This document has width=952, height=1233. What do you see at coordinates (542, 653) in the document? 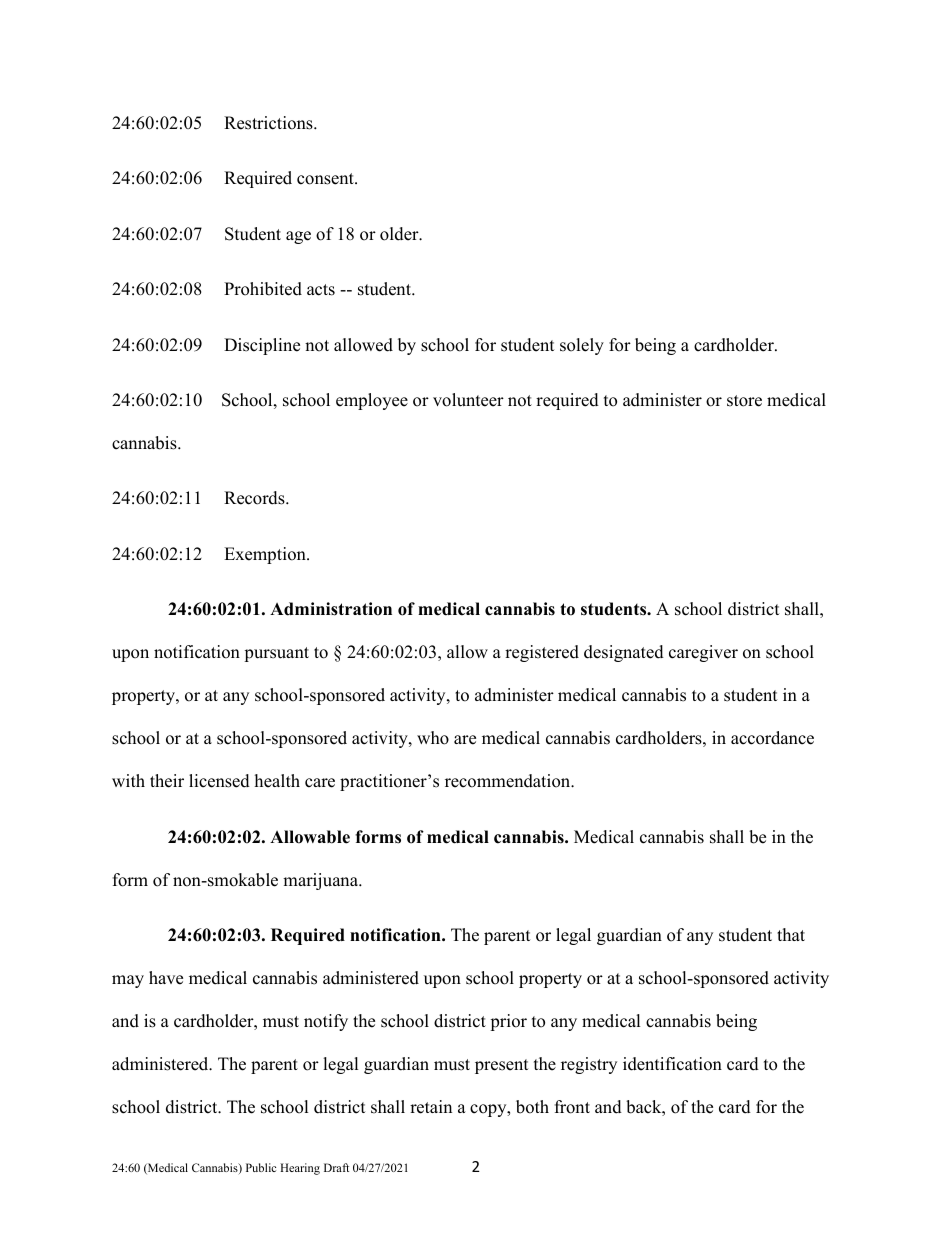
I see `registered` at bounding box center [542, 653].
